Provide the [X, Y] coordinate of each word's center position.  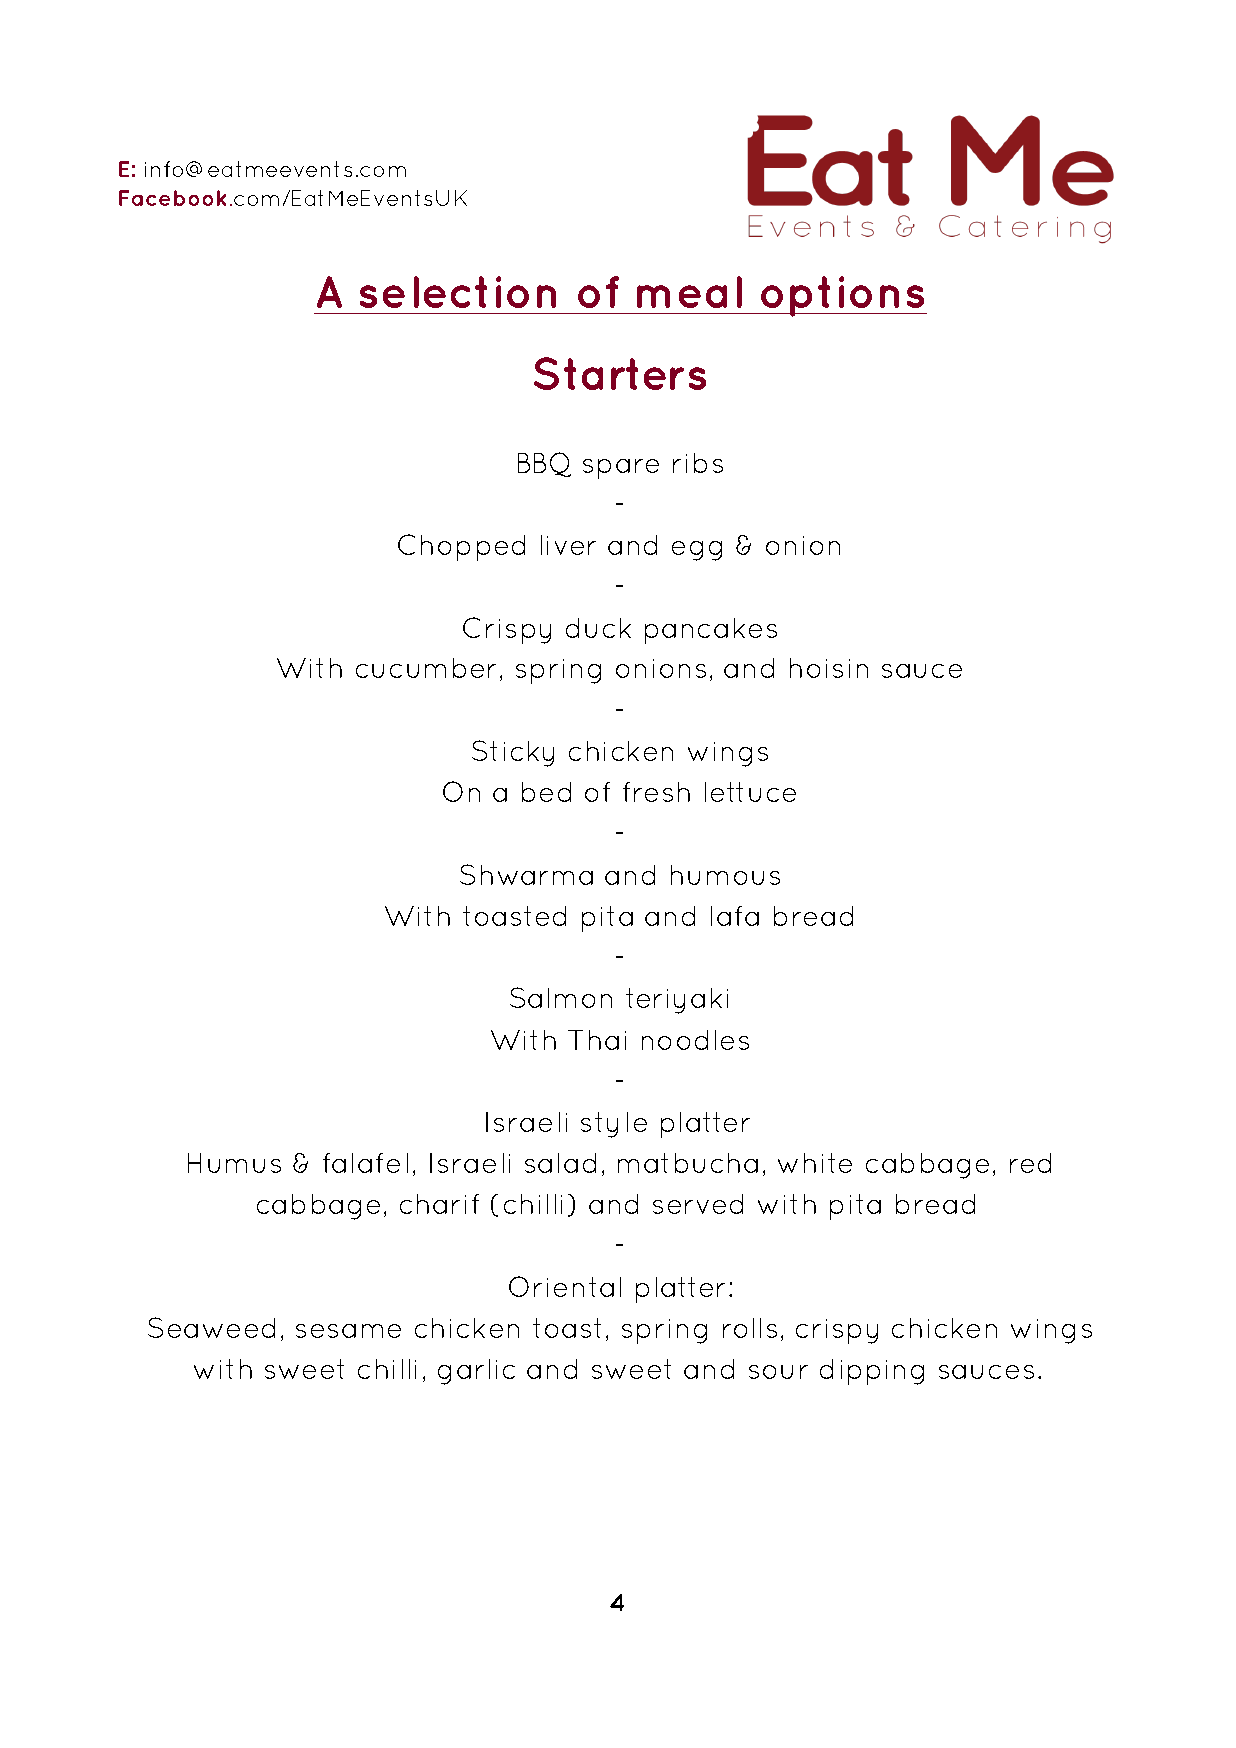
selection [458, 292]
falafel [365, 1163]
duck [598, 628]
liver [568, 545]
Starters [620, 373]
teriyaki [677, 1001]
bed [546, 792]
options [843, 296]
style [614, 1125]
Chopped [461, 547]
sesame [348, 1331]
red [1030, 1163]
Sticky [513, 753]
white [815, 1163]
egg [697, 551]
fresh [656, 792]
